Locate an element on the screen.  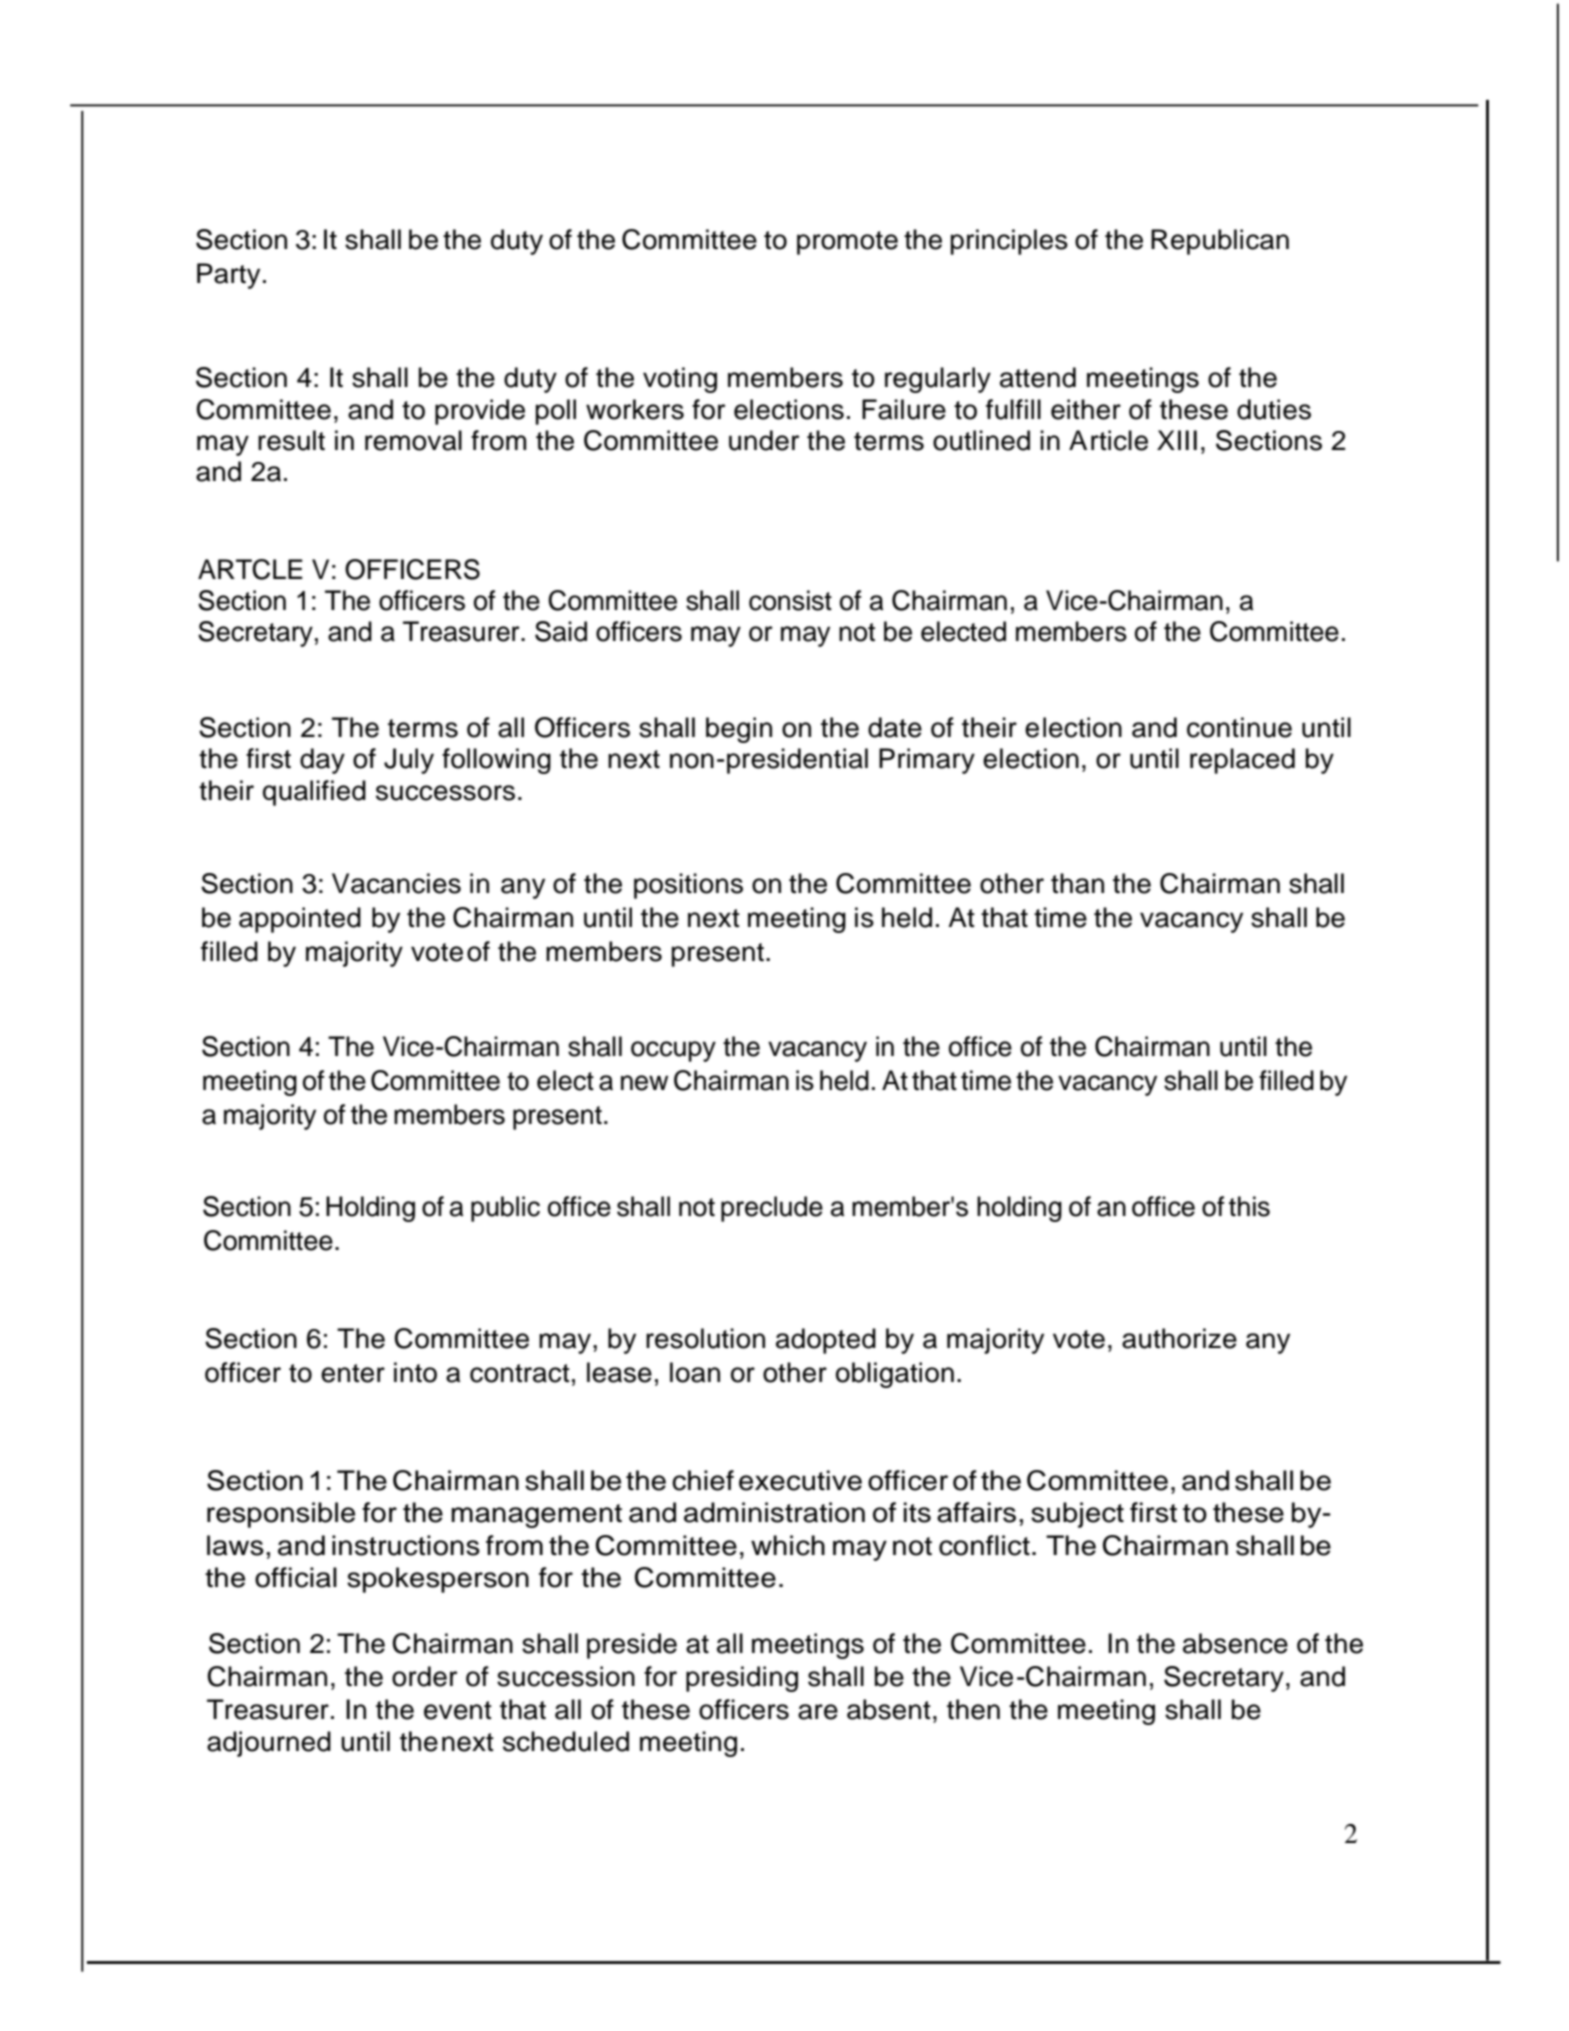
order is located at coordinates (425, 1676).
